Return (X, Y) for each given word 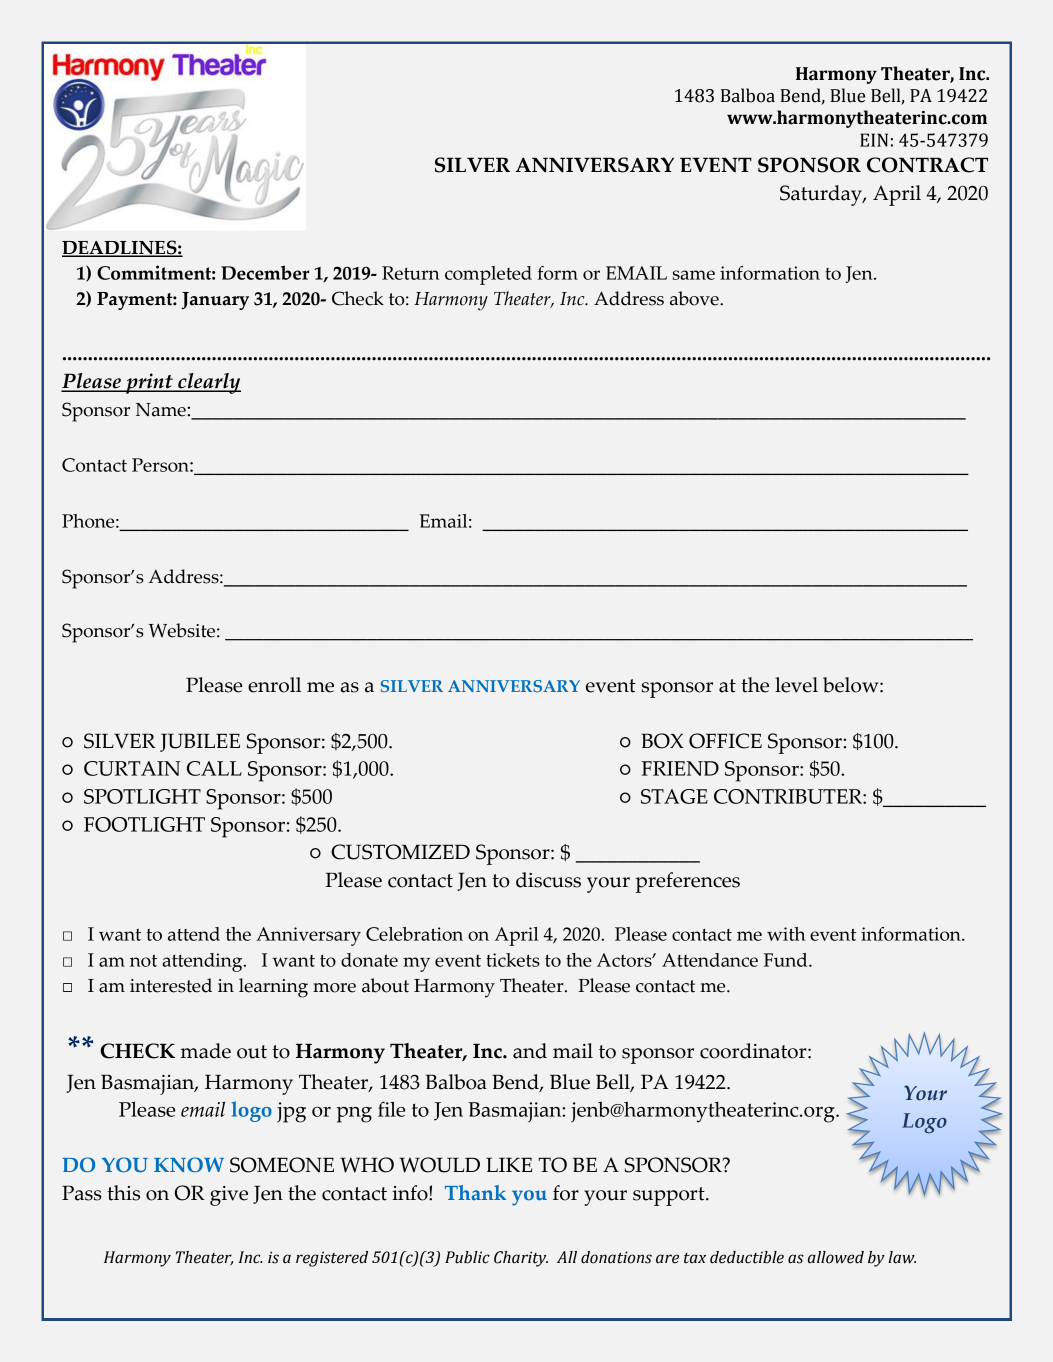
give (229, 1196)
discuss (548, 880)
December (265, 272)
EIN (874, 140)
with (786, 934)
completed (488, 275)
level (796, 685)
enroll (274, 685)
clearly (208, 383)
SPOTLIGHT (142, 796)
